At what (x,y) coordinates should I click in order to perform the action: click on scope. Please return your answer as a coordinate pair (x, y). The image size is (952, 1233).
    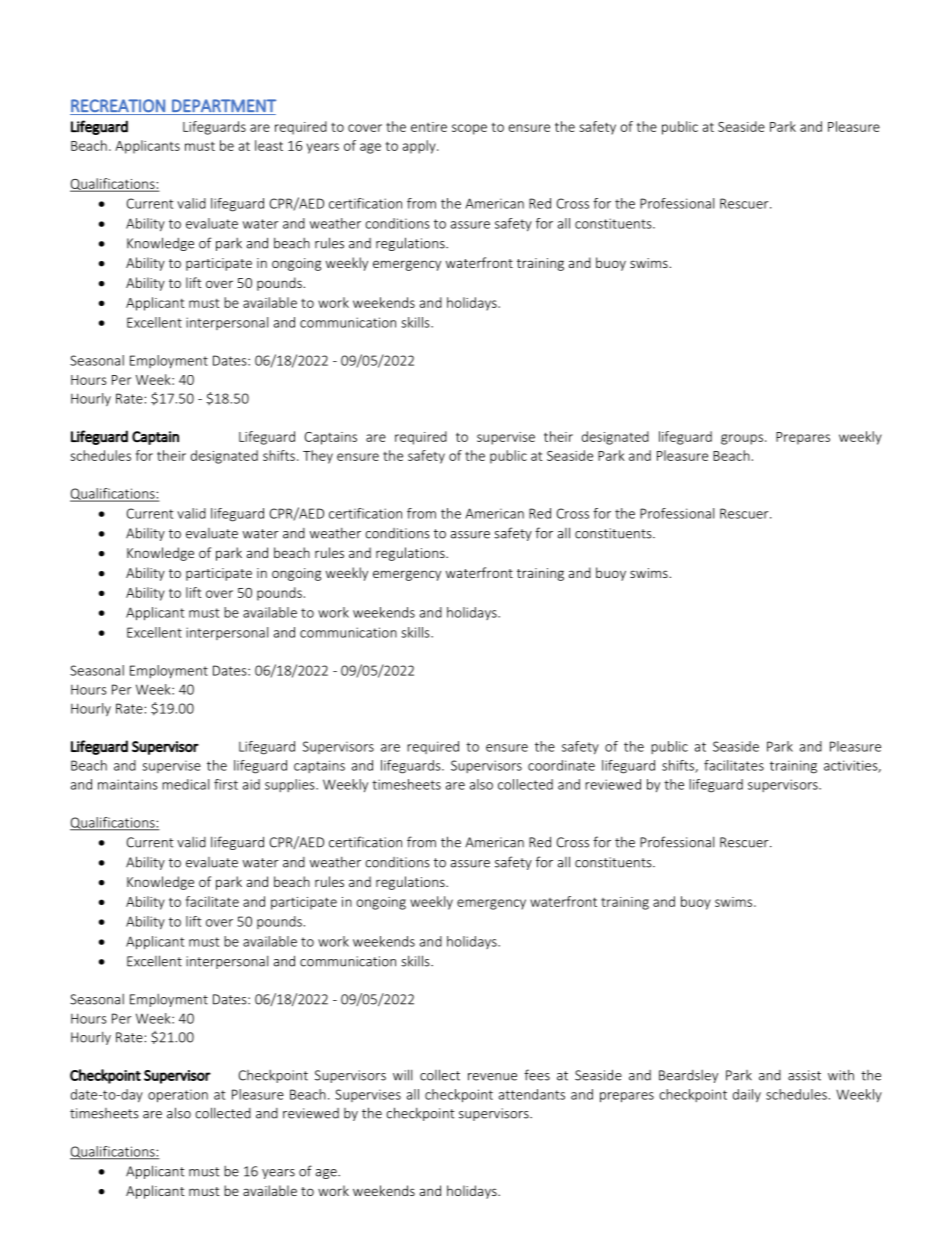
    Looking at the image, I should click on (469, 129).
